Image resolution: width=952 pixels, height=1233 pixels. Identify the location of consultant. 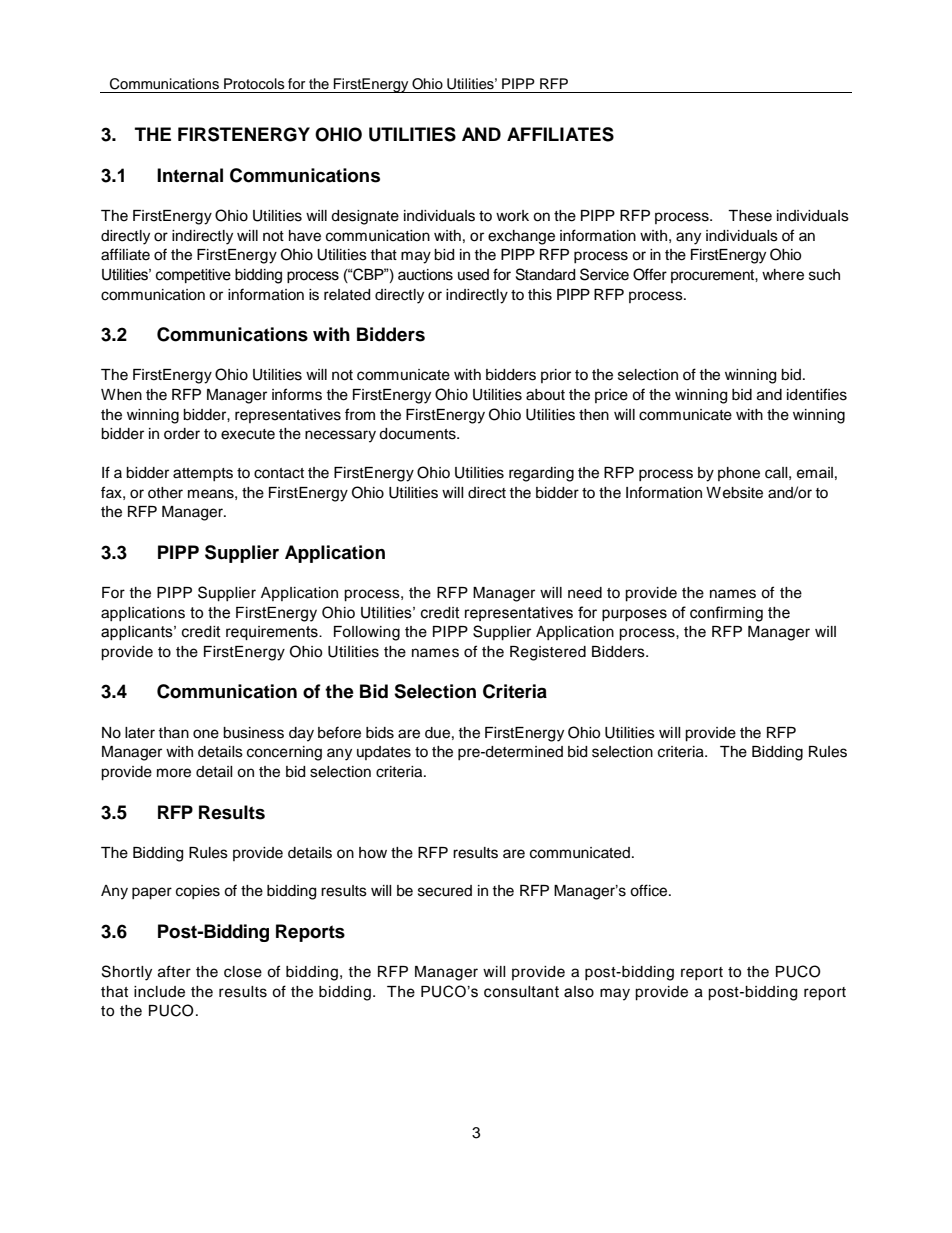
(521, 992).
